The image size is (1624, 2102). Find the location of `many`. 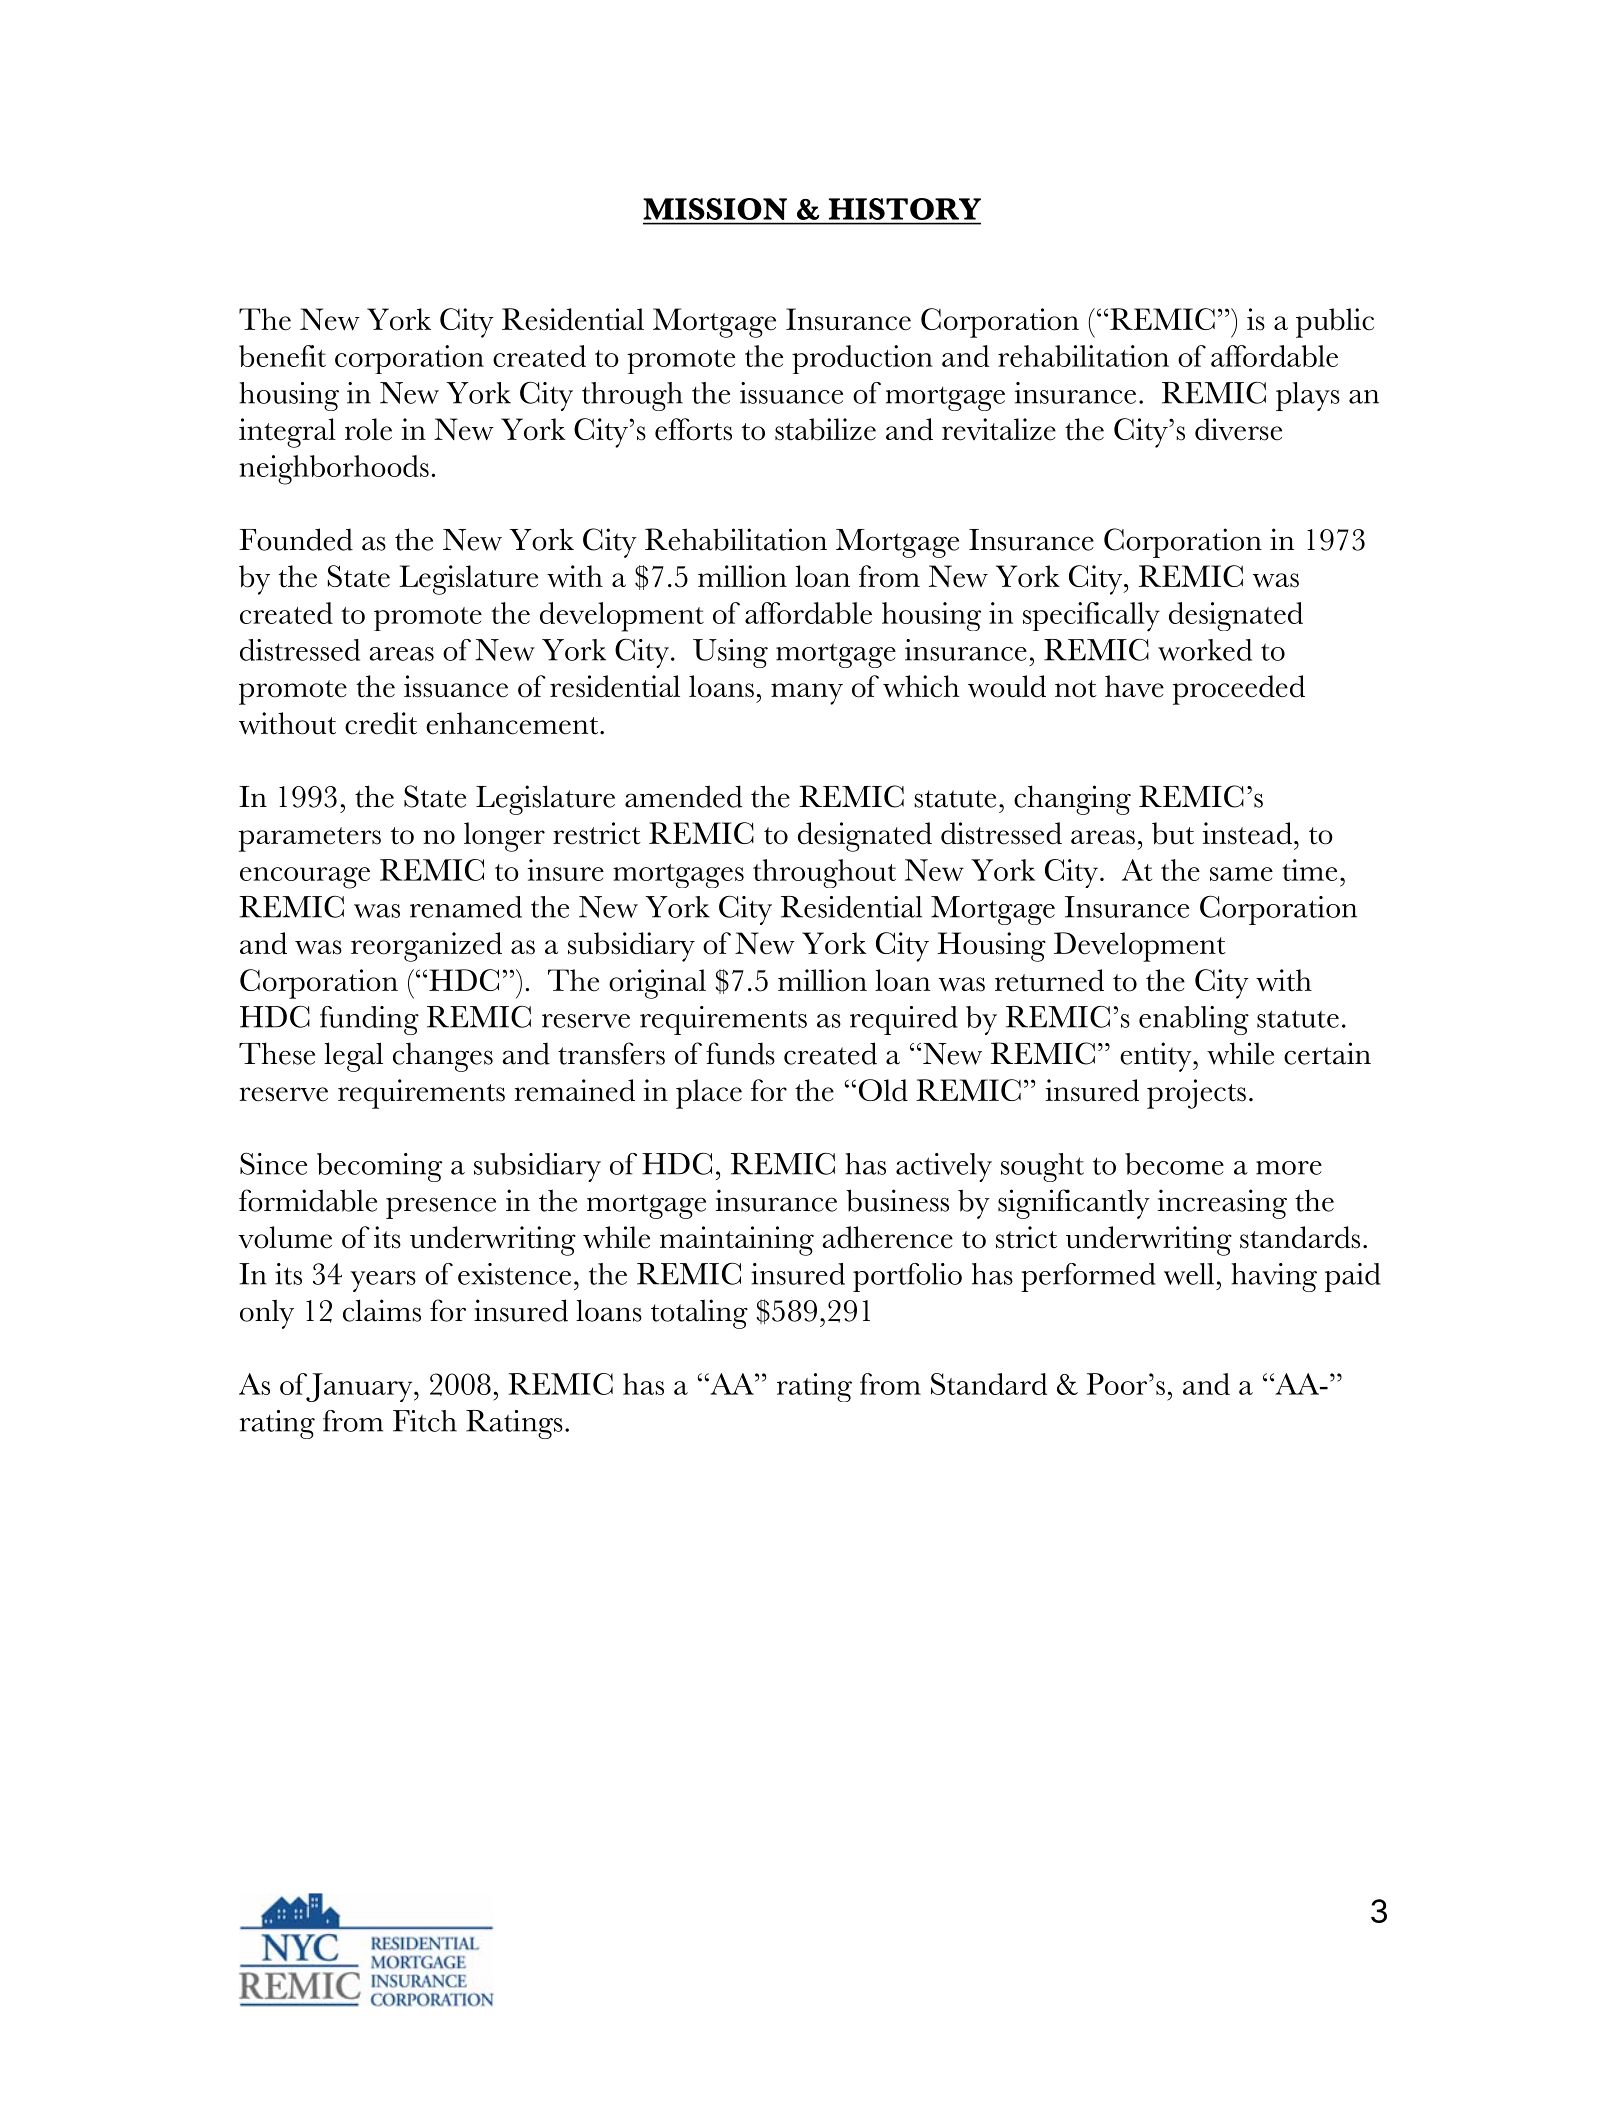

many is located at coordinates (807, 694).
